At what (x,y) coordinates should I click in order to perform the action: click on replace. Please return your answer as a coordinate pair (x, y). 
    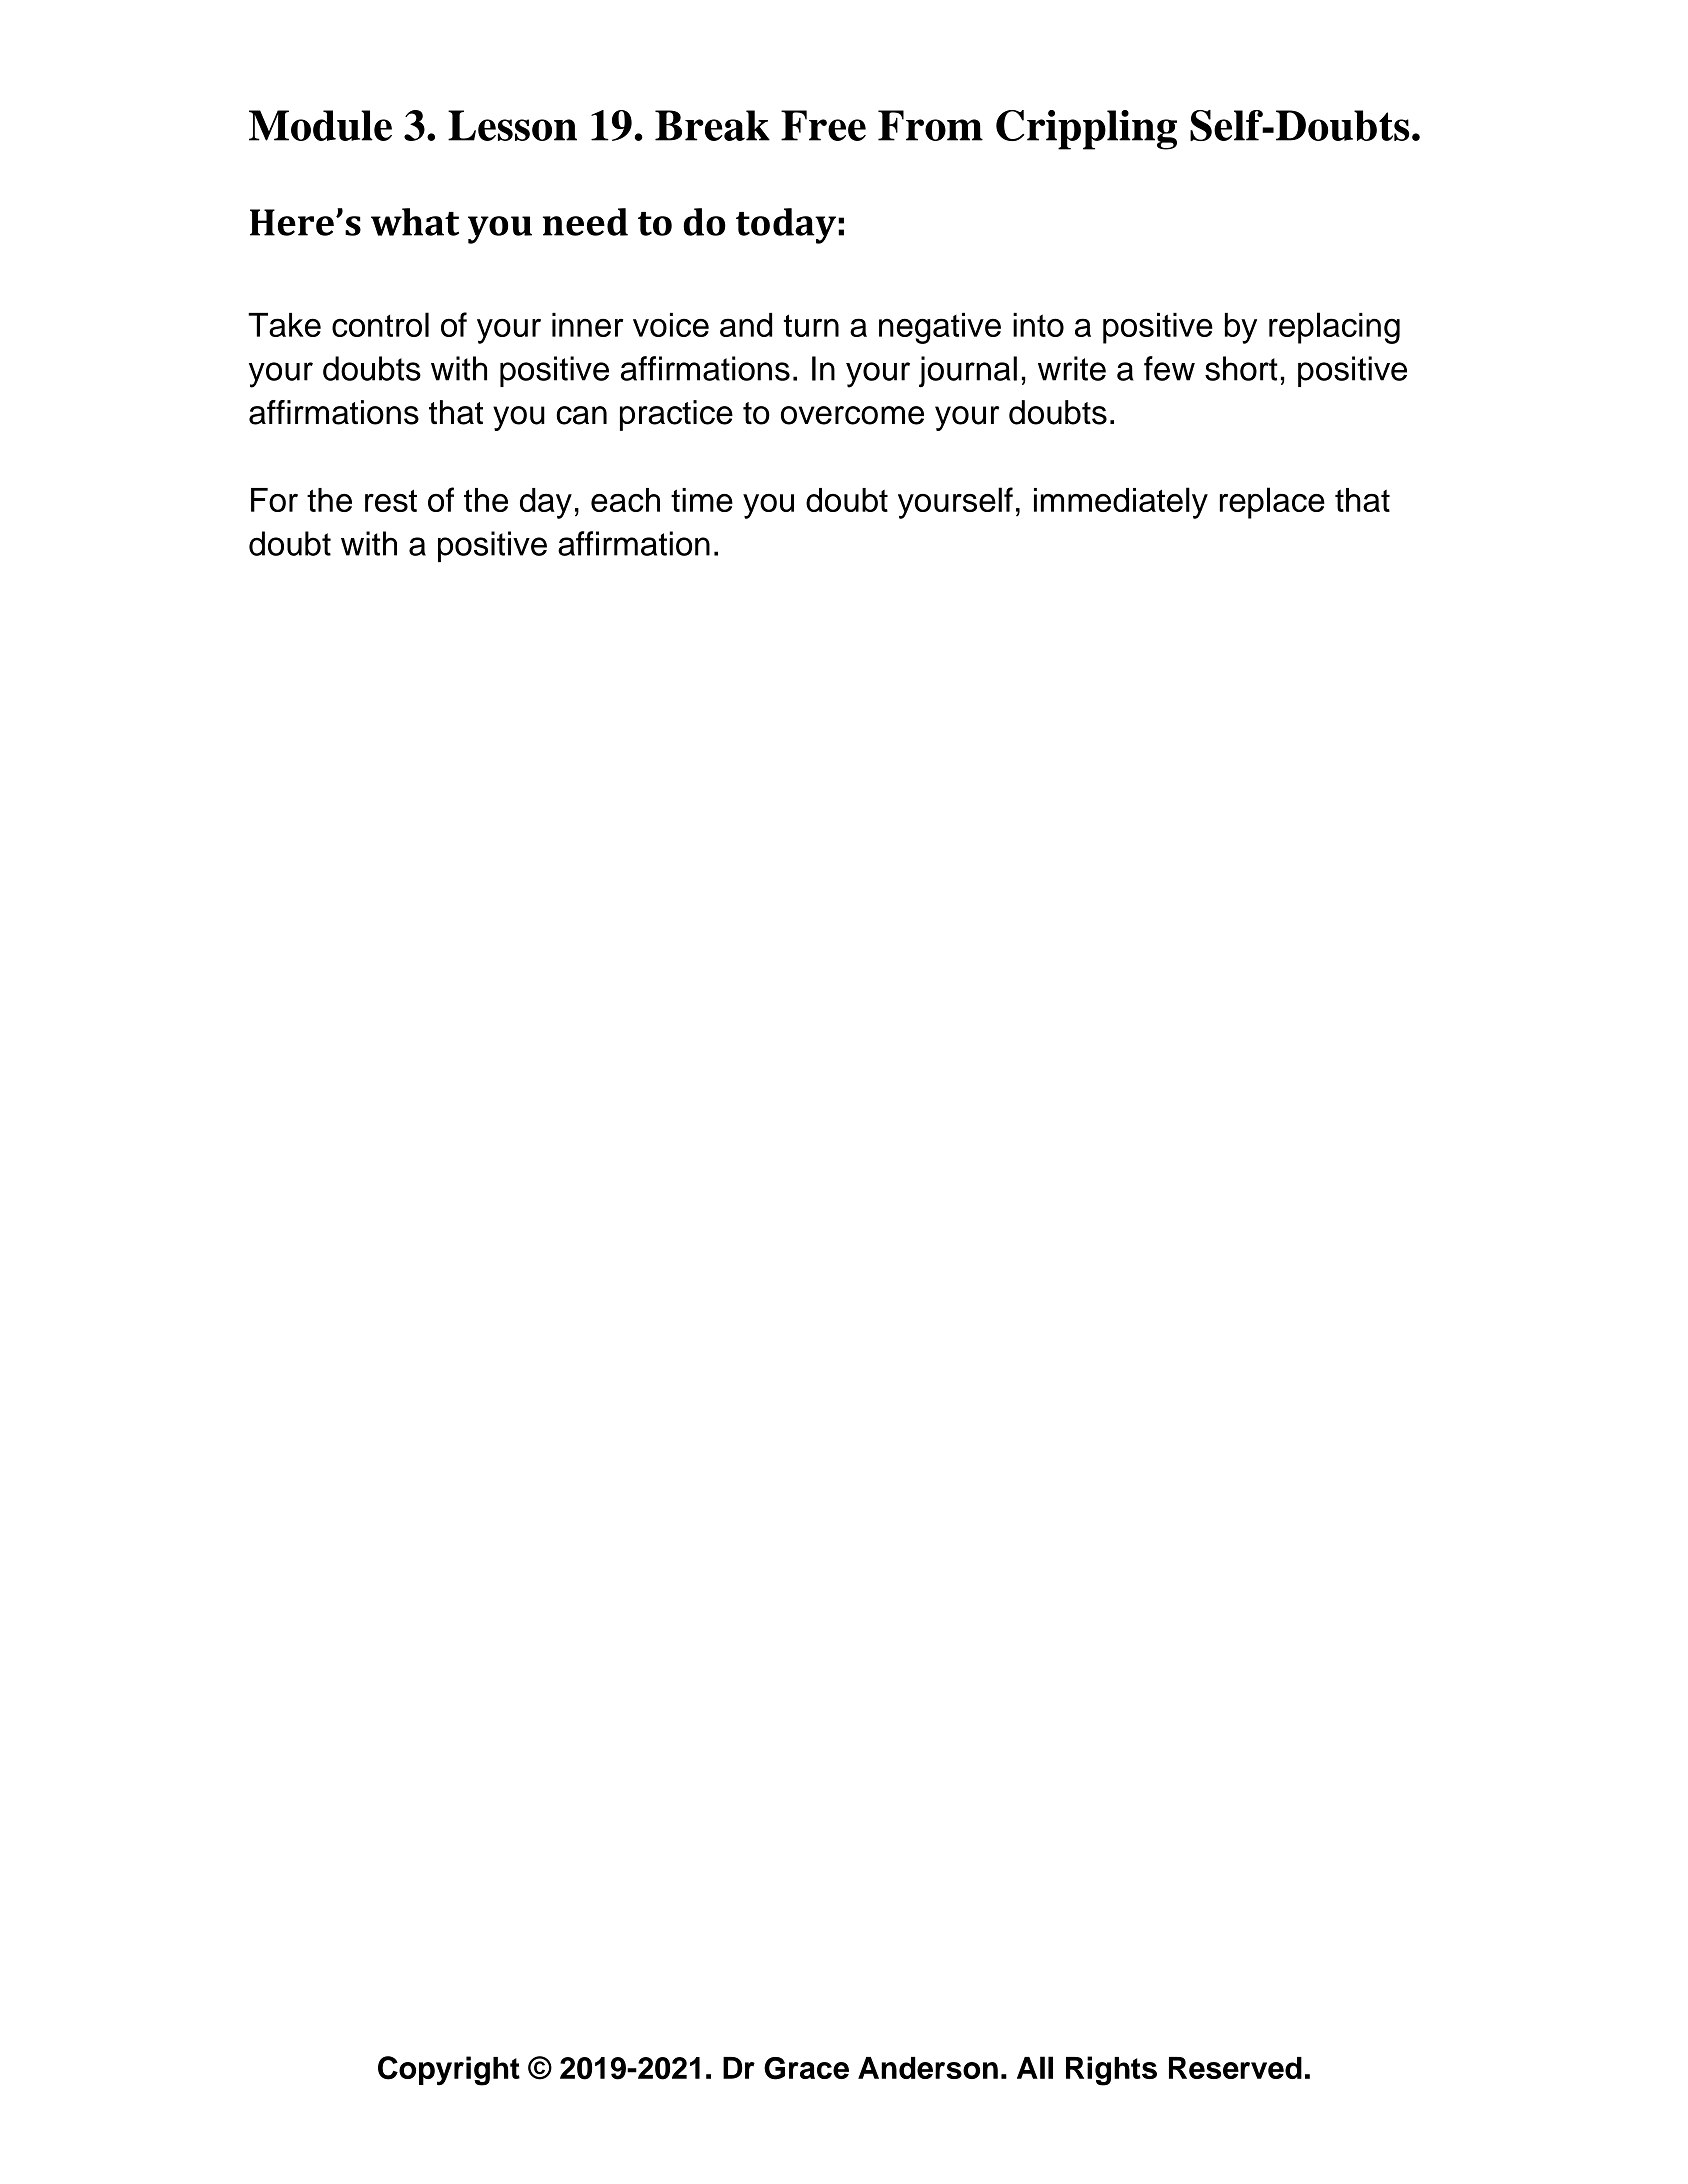
    Looking at the image, I should click on (1272, 503).
